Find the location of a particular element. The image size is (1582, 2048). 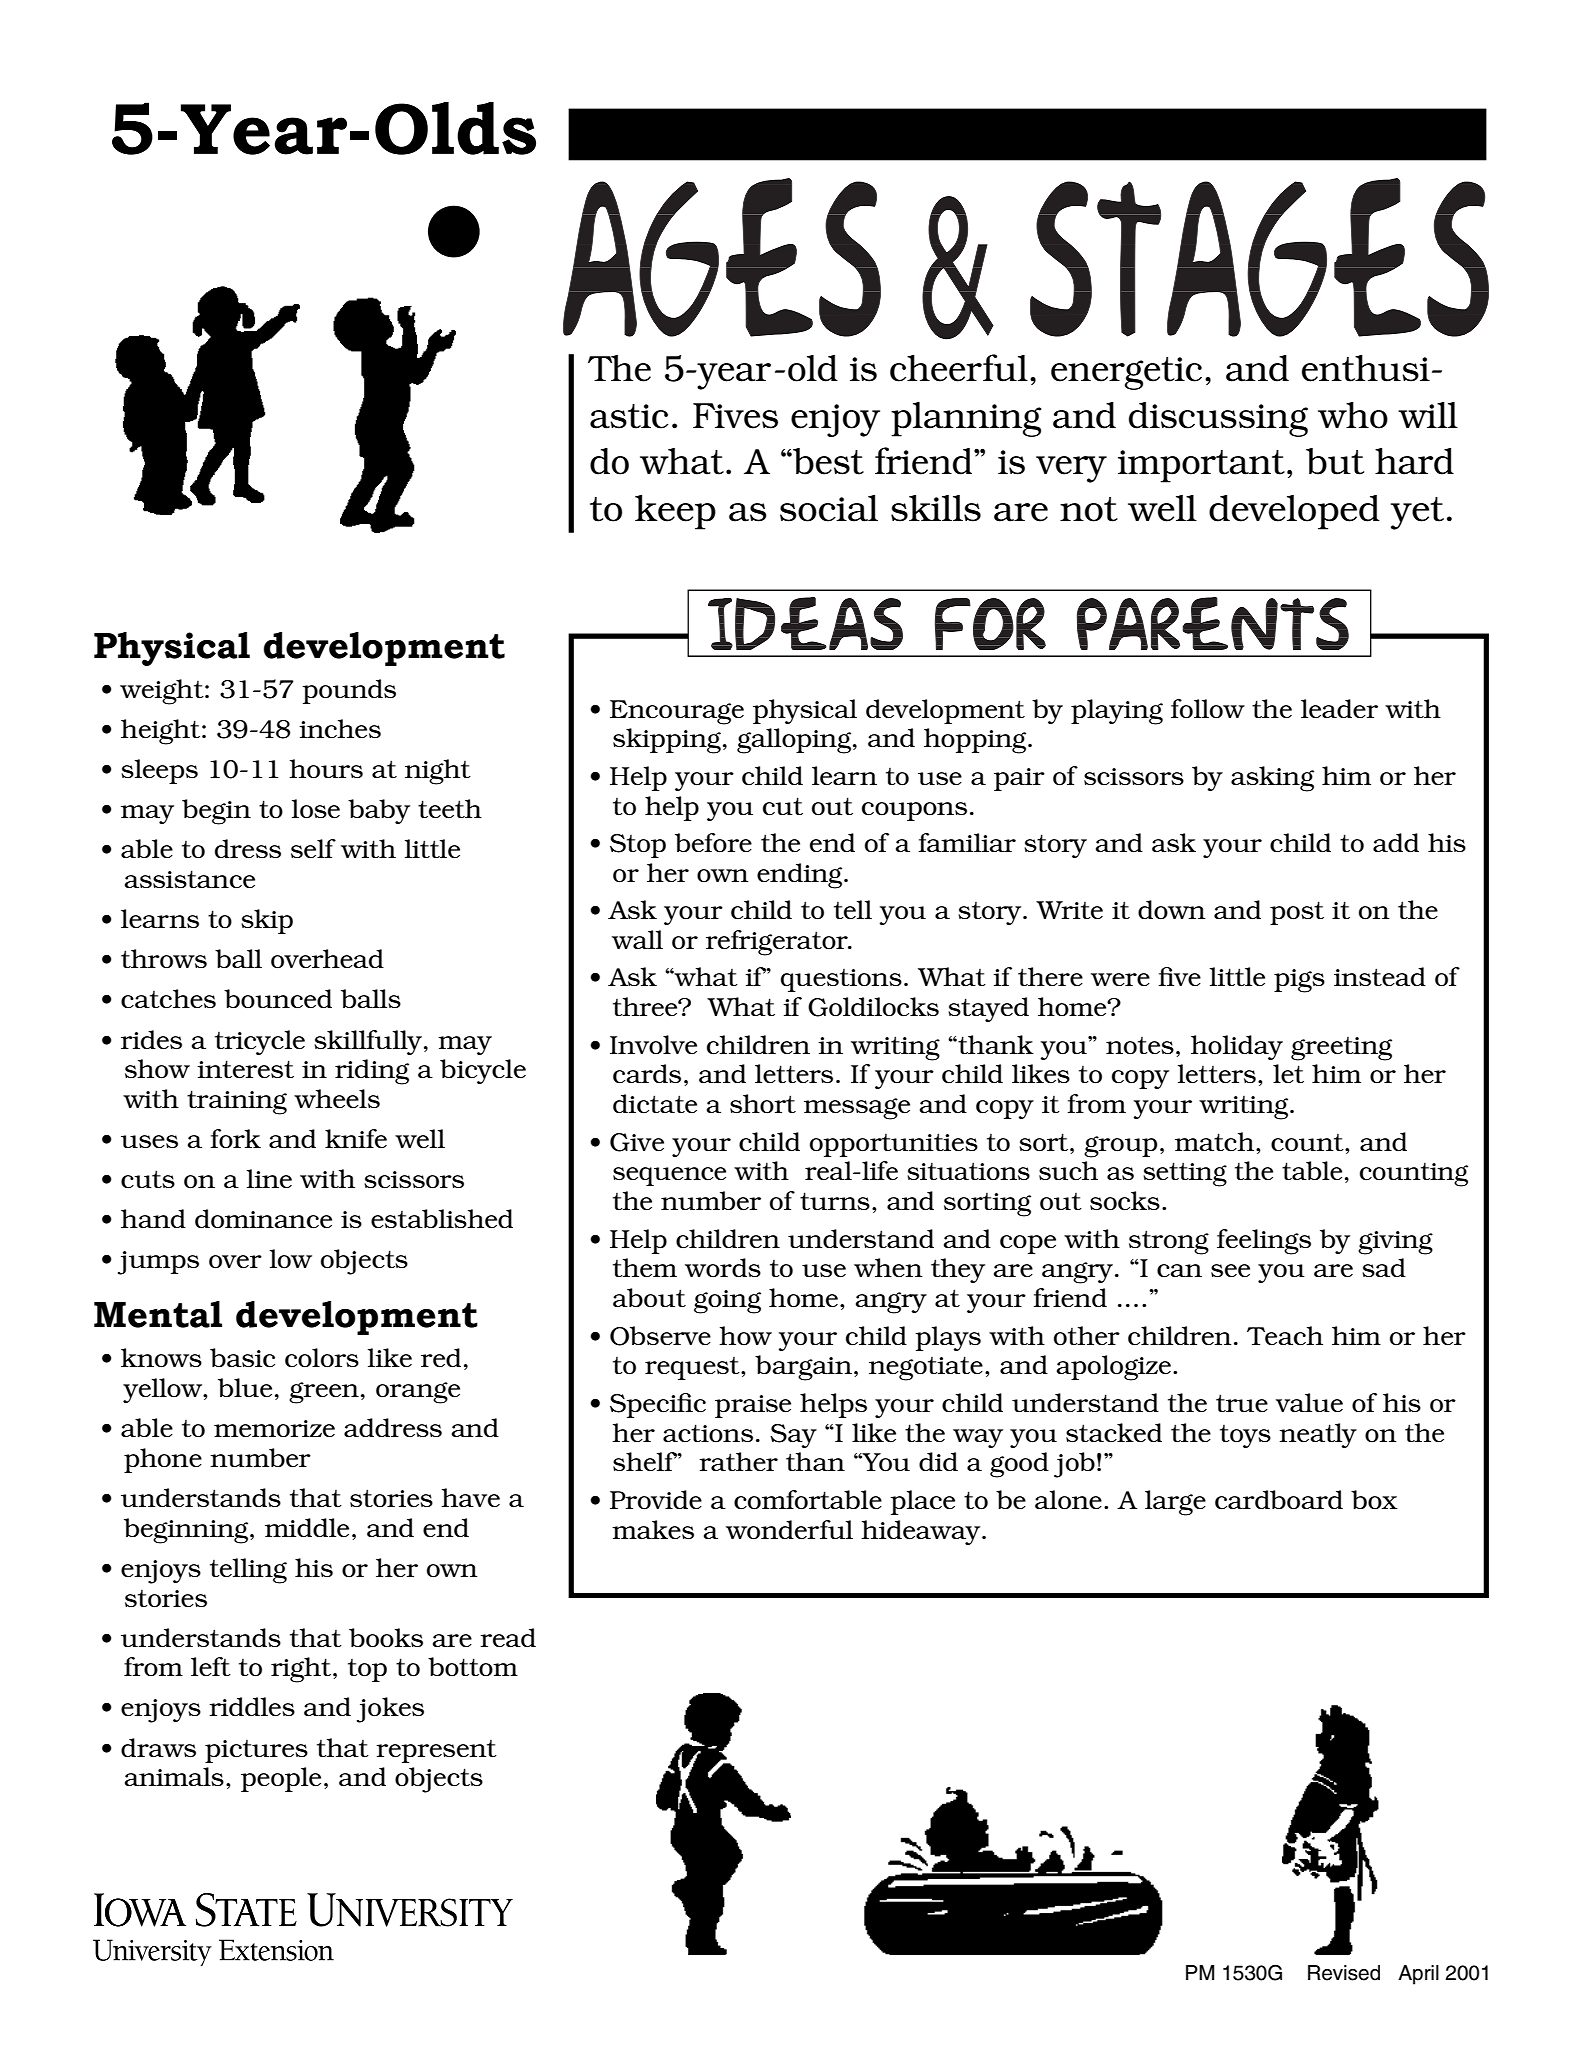

keep is located at coordinates (675, 512).
